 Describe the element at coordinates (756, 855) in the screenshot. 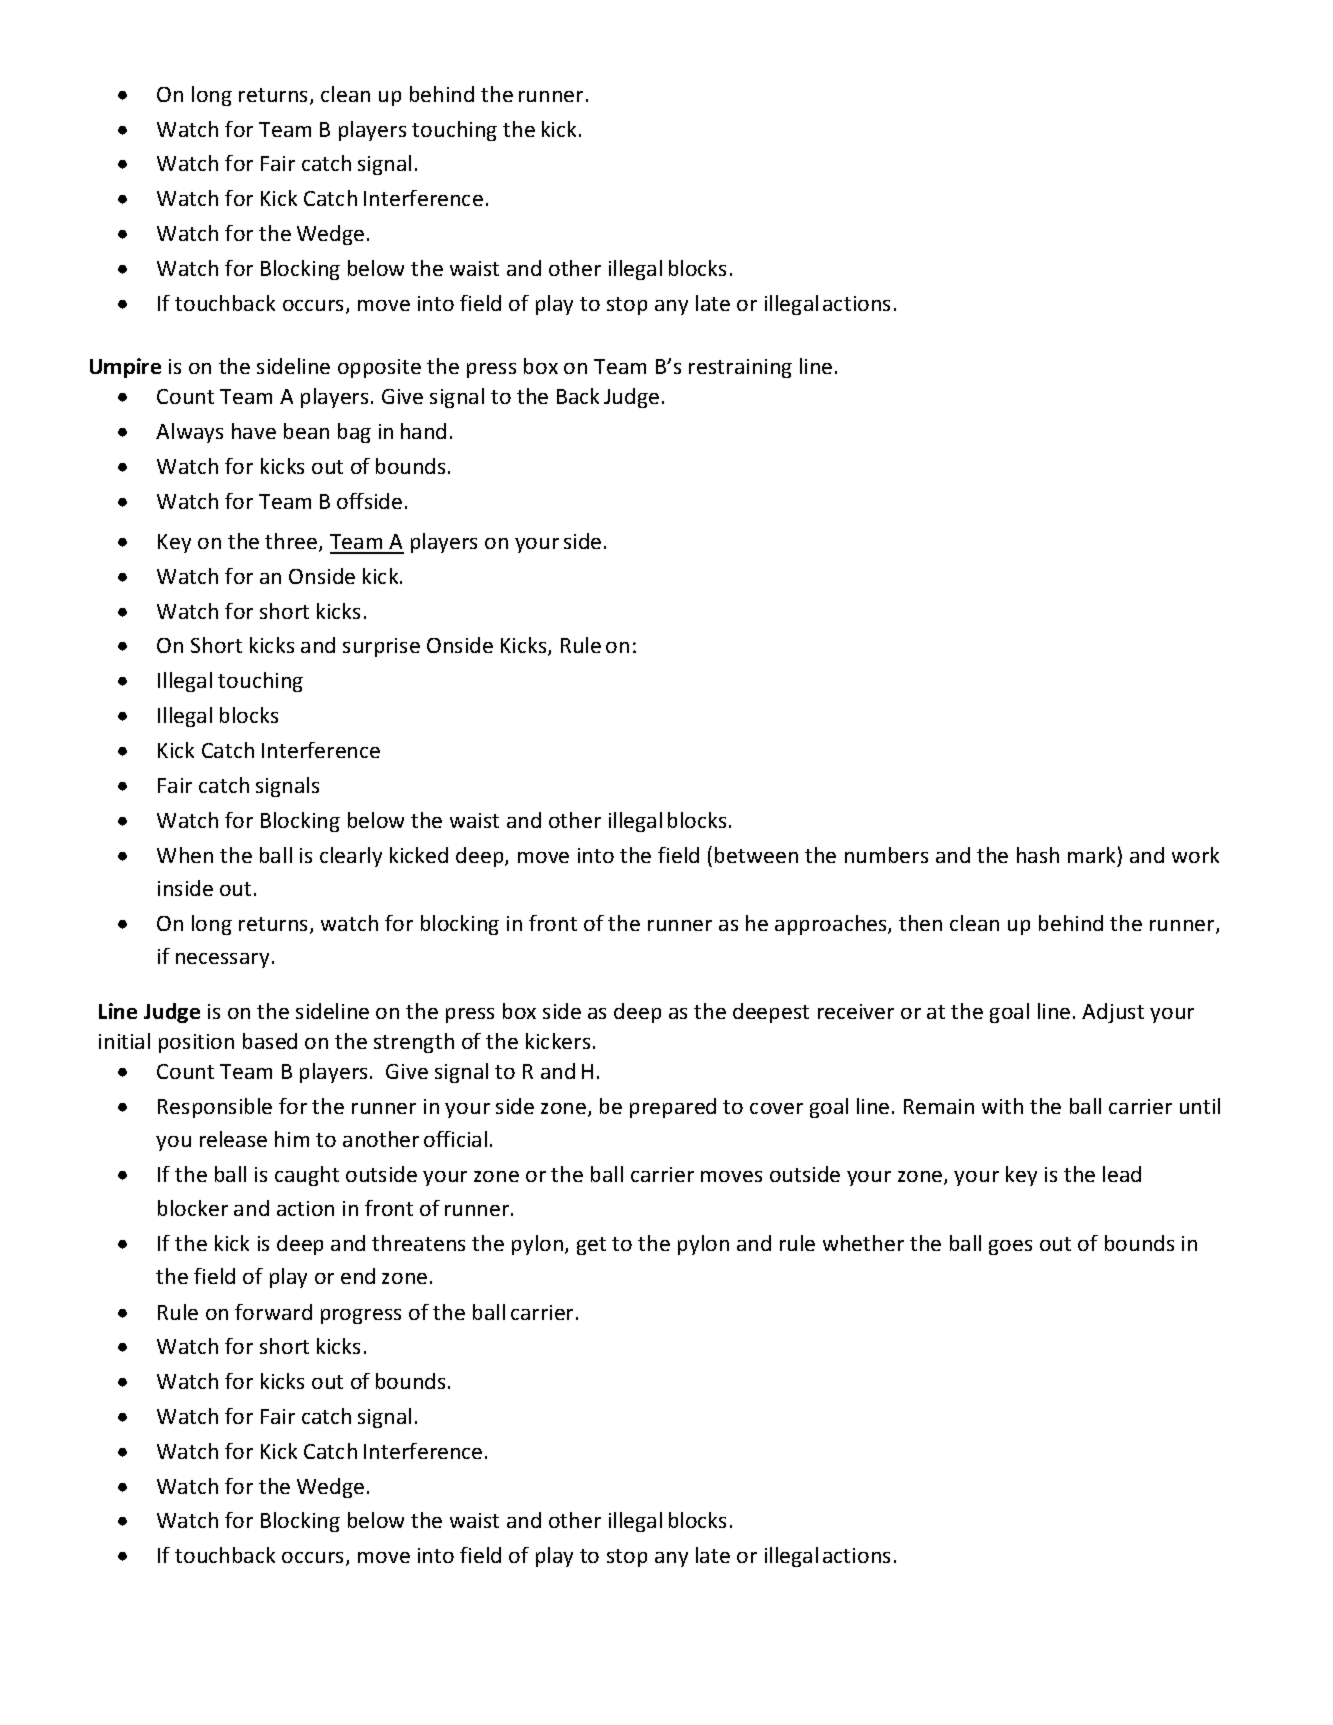

I see `between` at that location.
